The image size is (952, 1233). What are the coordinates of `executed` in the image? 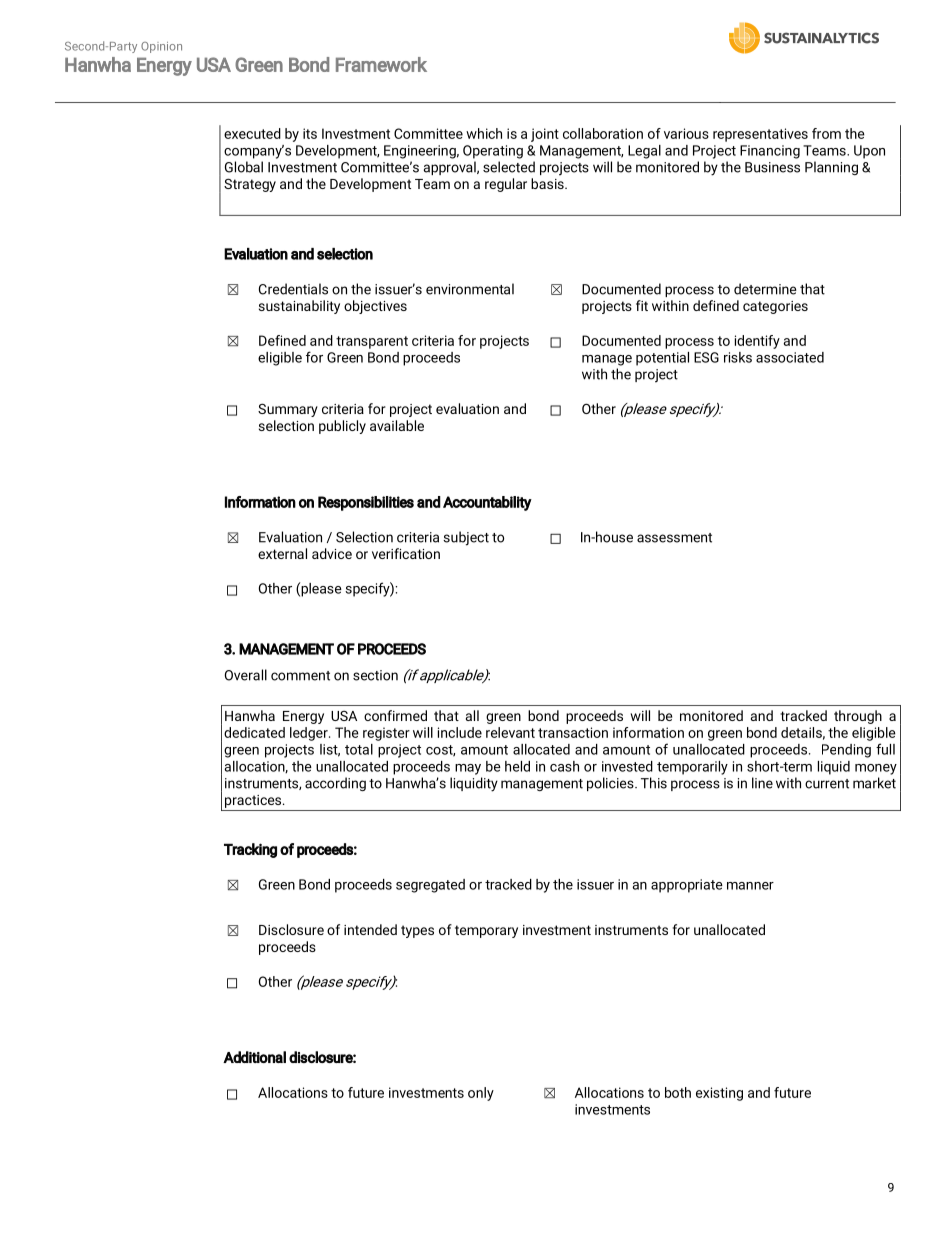 It's located at (252, 133).
